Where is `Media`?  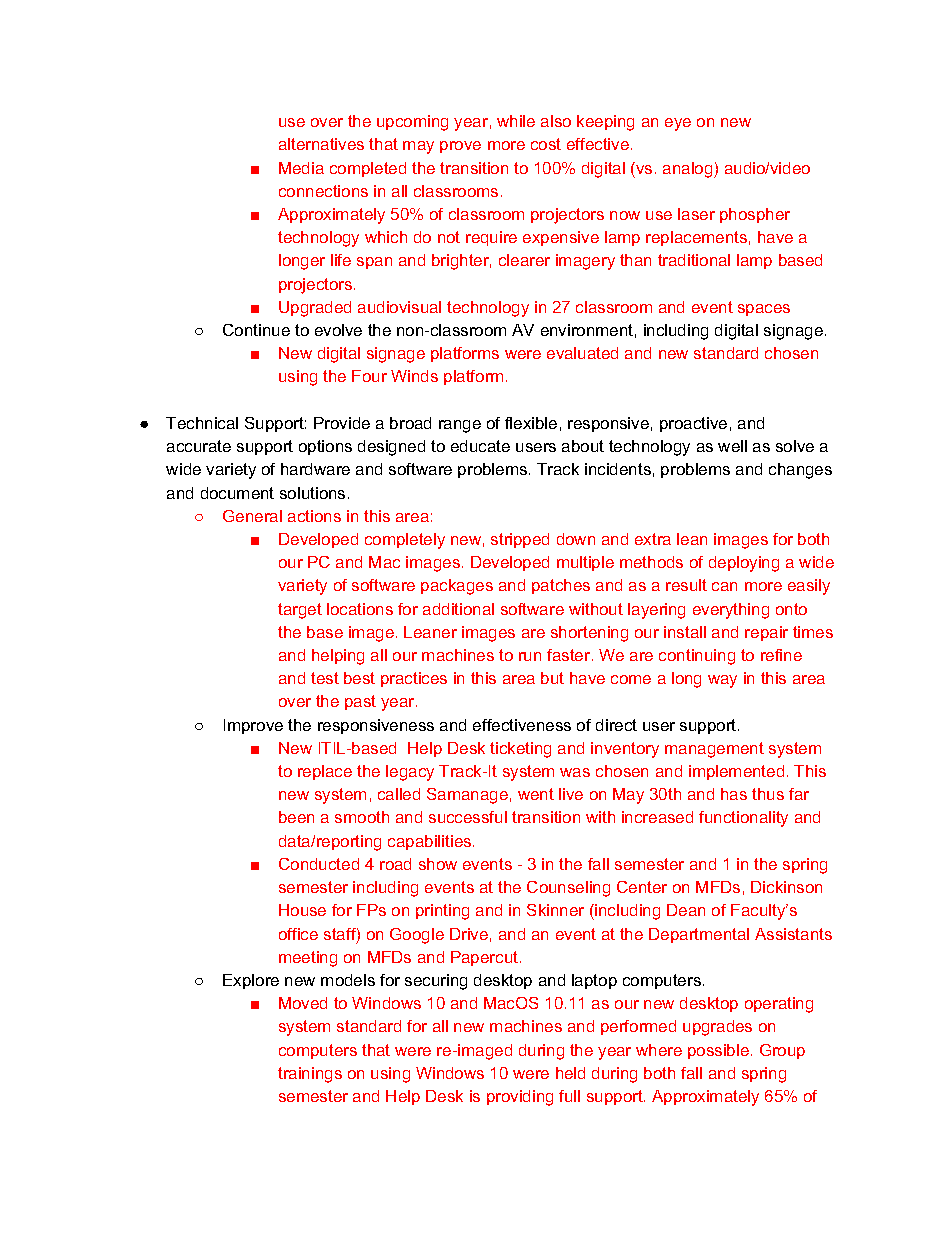
Media is located at coordinates (301, 168).
